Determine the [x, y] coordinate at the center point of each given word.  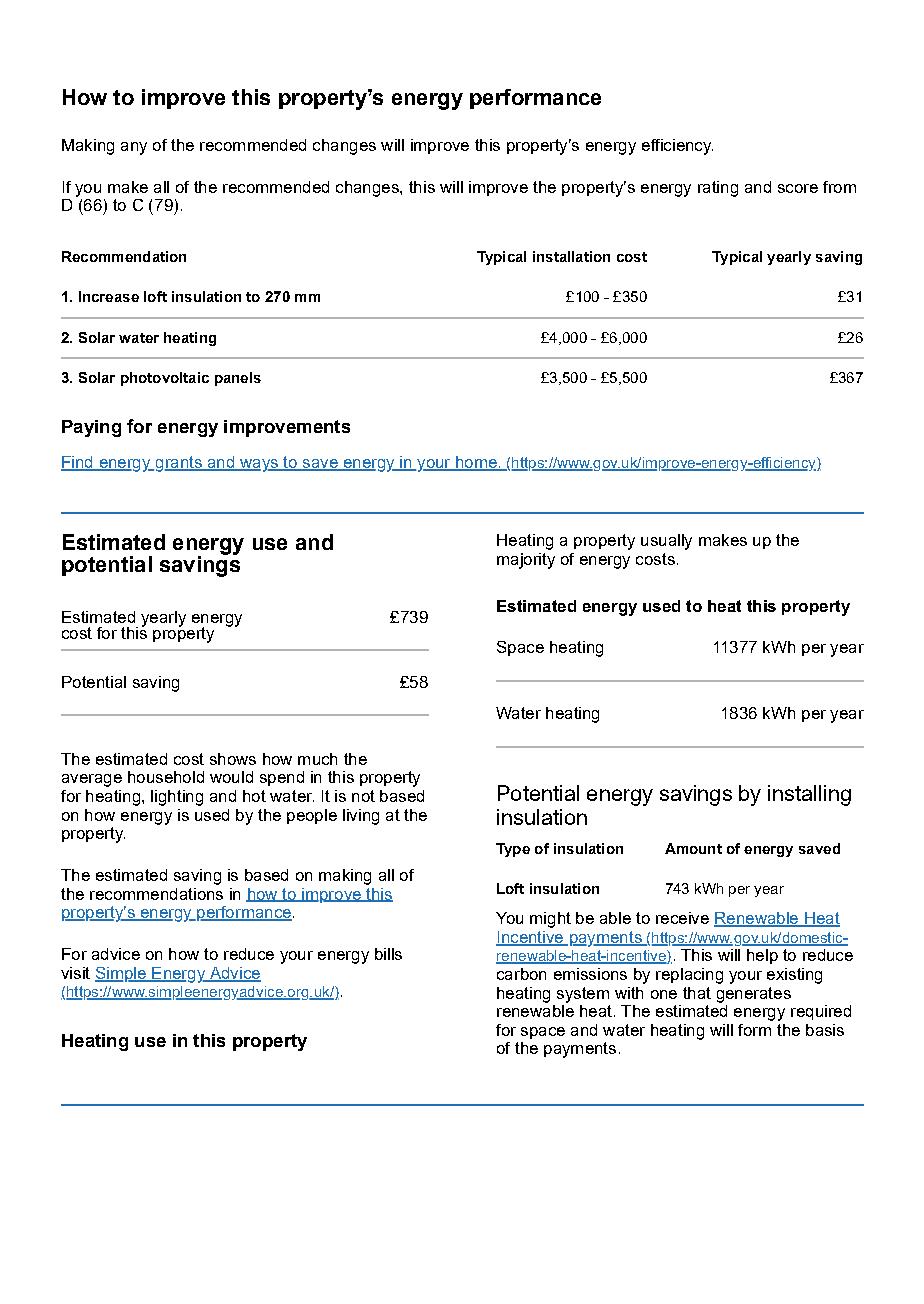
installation [571, 256]
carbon [521, 974]
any [134, 148]
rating [718, 189]
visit [75, 973]
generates [754, 995]
